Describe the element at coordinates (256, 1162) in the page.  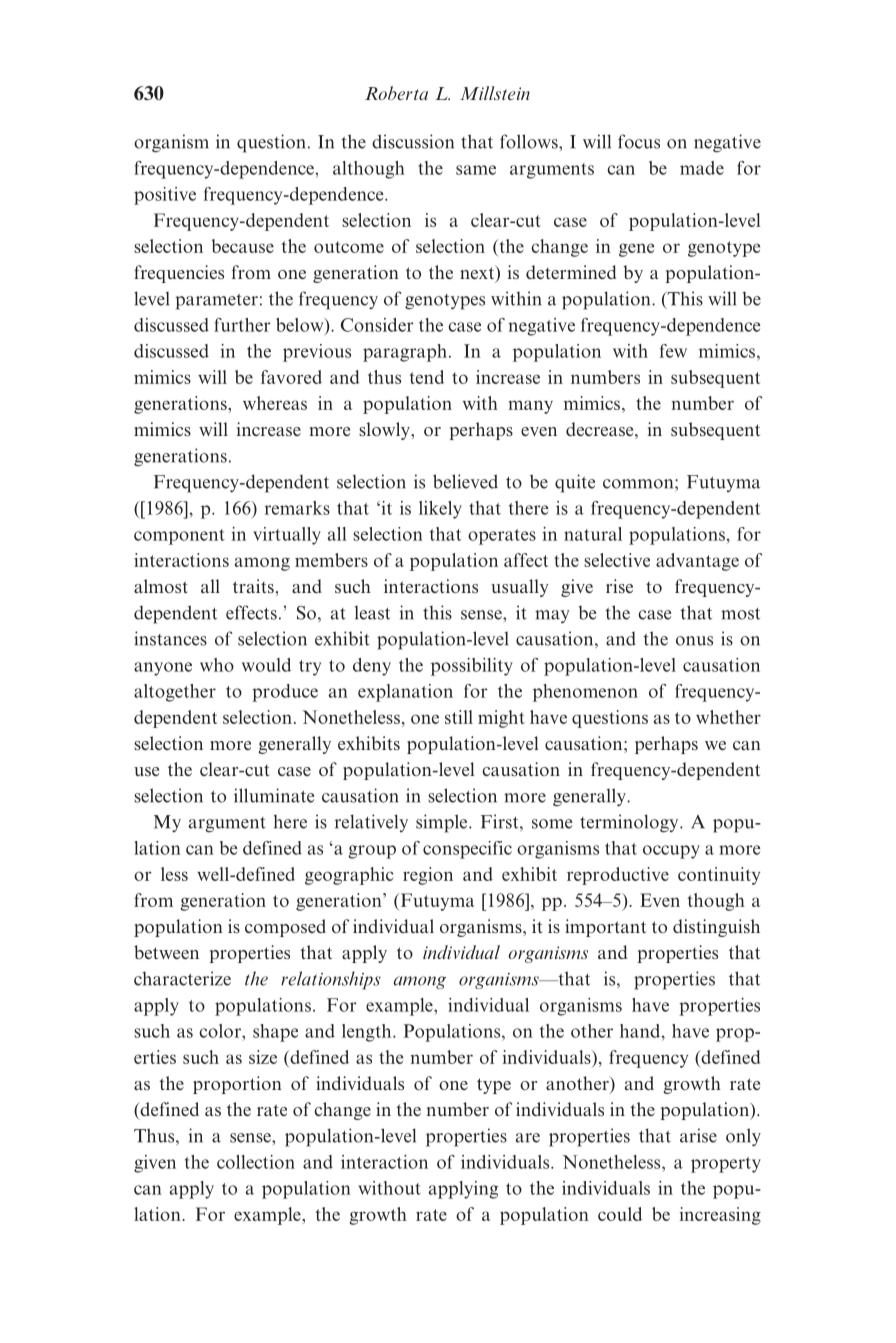
I see `collection` at that location.
